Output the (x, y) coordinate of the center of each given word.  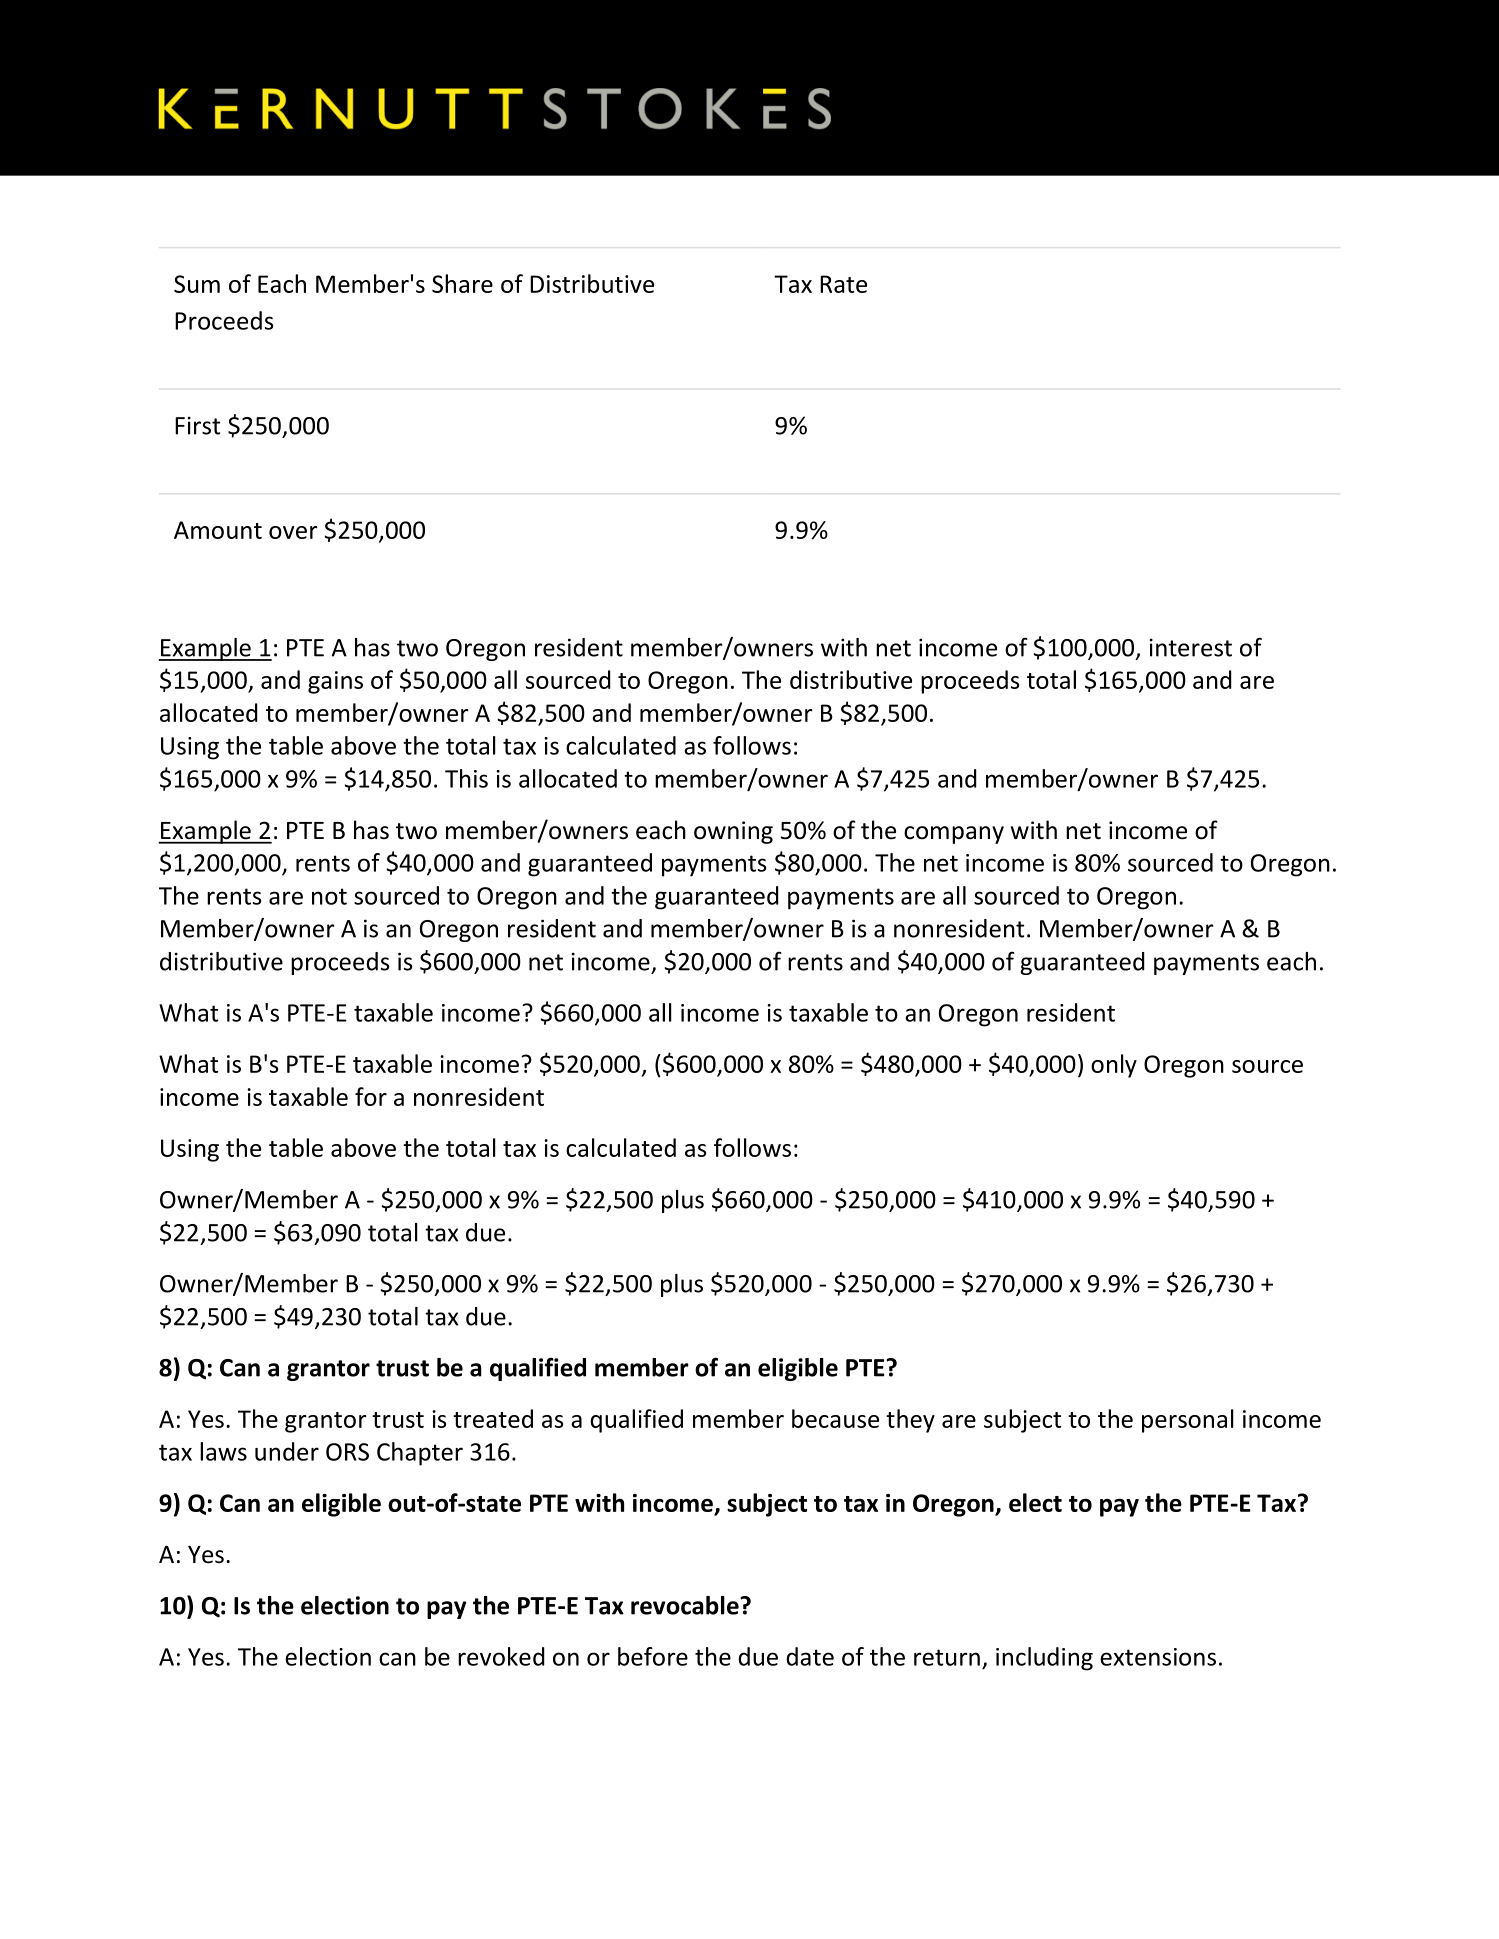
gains (335, 682)
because (835, 1418)
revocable (686, 1605)
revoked (501, 1656)
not (329, 896)
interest (1191, 647)
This (466, 778)
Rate (843, 284)
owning (733, 832)
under (287, 1451)
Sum (197, 284)
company (954, 835)
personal (1188, 1421)
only (1114, 1066)
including (1044, 1659)
